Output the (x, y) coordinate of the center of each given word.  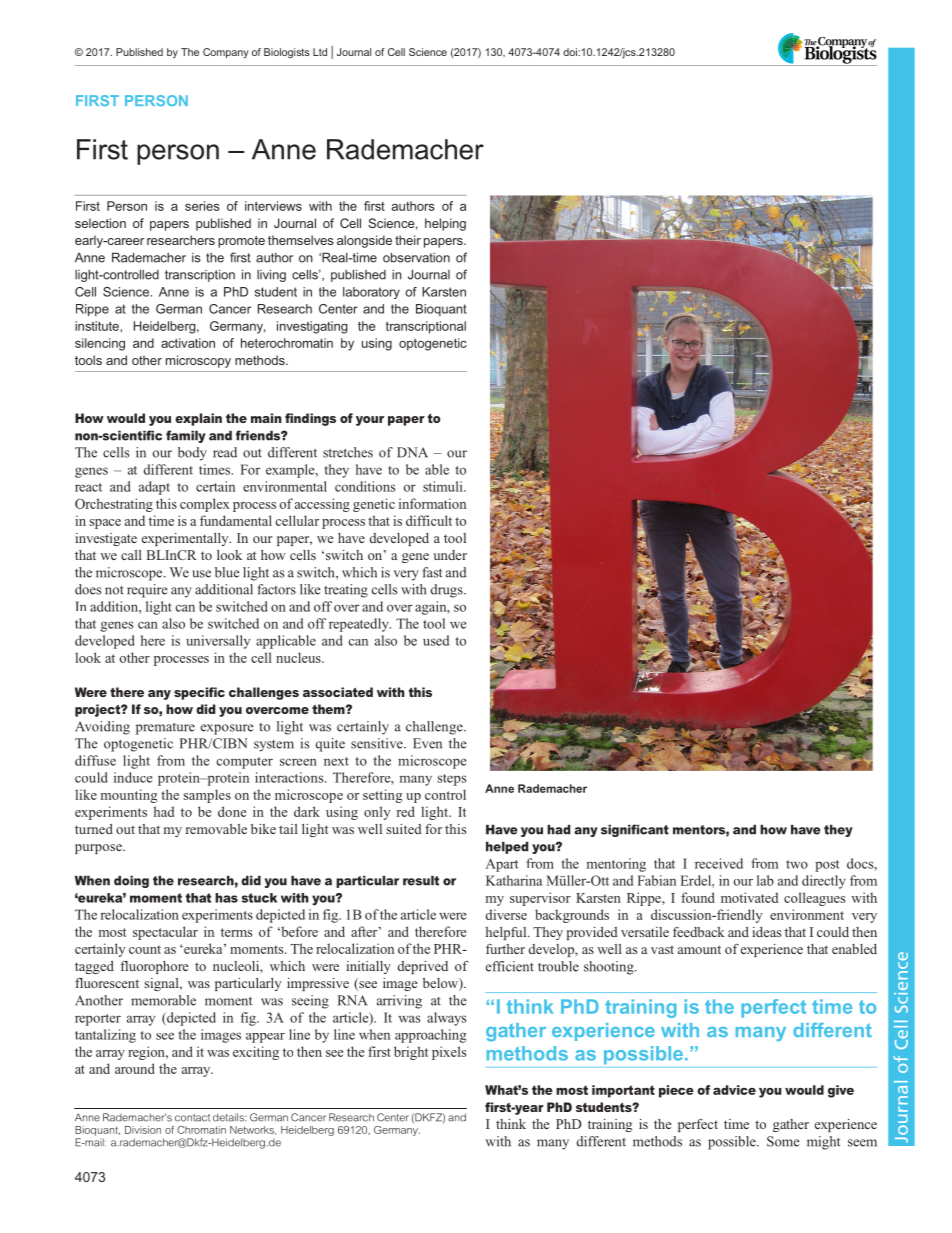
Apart (501, 865)
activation (188, 343)
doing (131, 882)
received (719, 863)
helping (445, 224)
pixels (449, 1053)
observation (416, 258)
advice (734, 1090)
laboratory (371, 293)
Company (226, 53)
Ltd (320, 52)
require (147, 591)
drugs (448, 591)
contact (192, 1118)
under (450, 555)
